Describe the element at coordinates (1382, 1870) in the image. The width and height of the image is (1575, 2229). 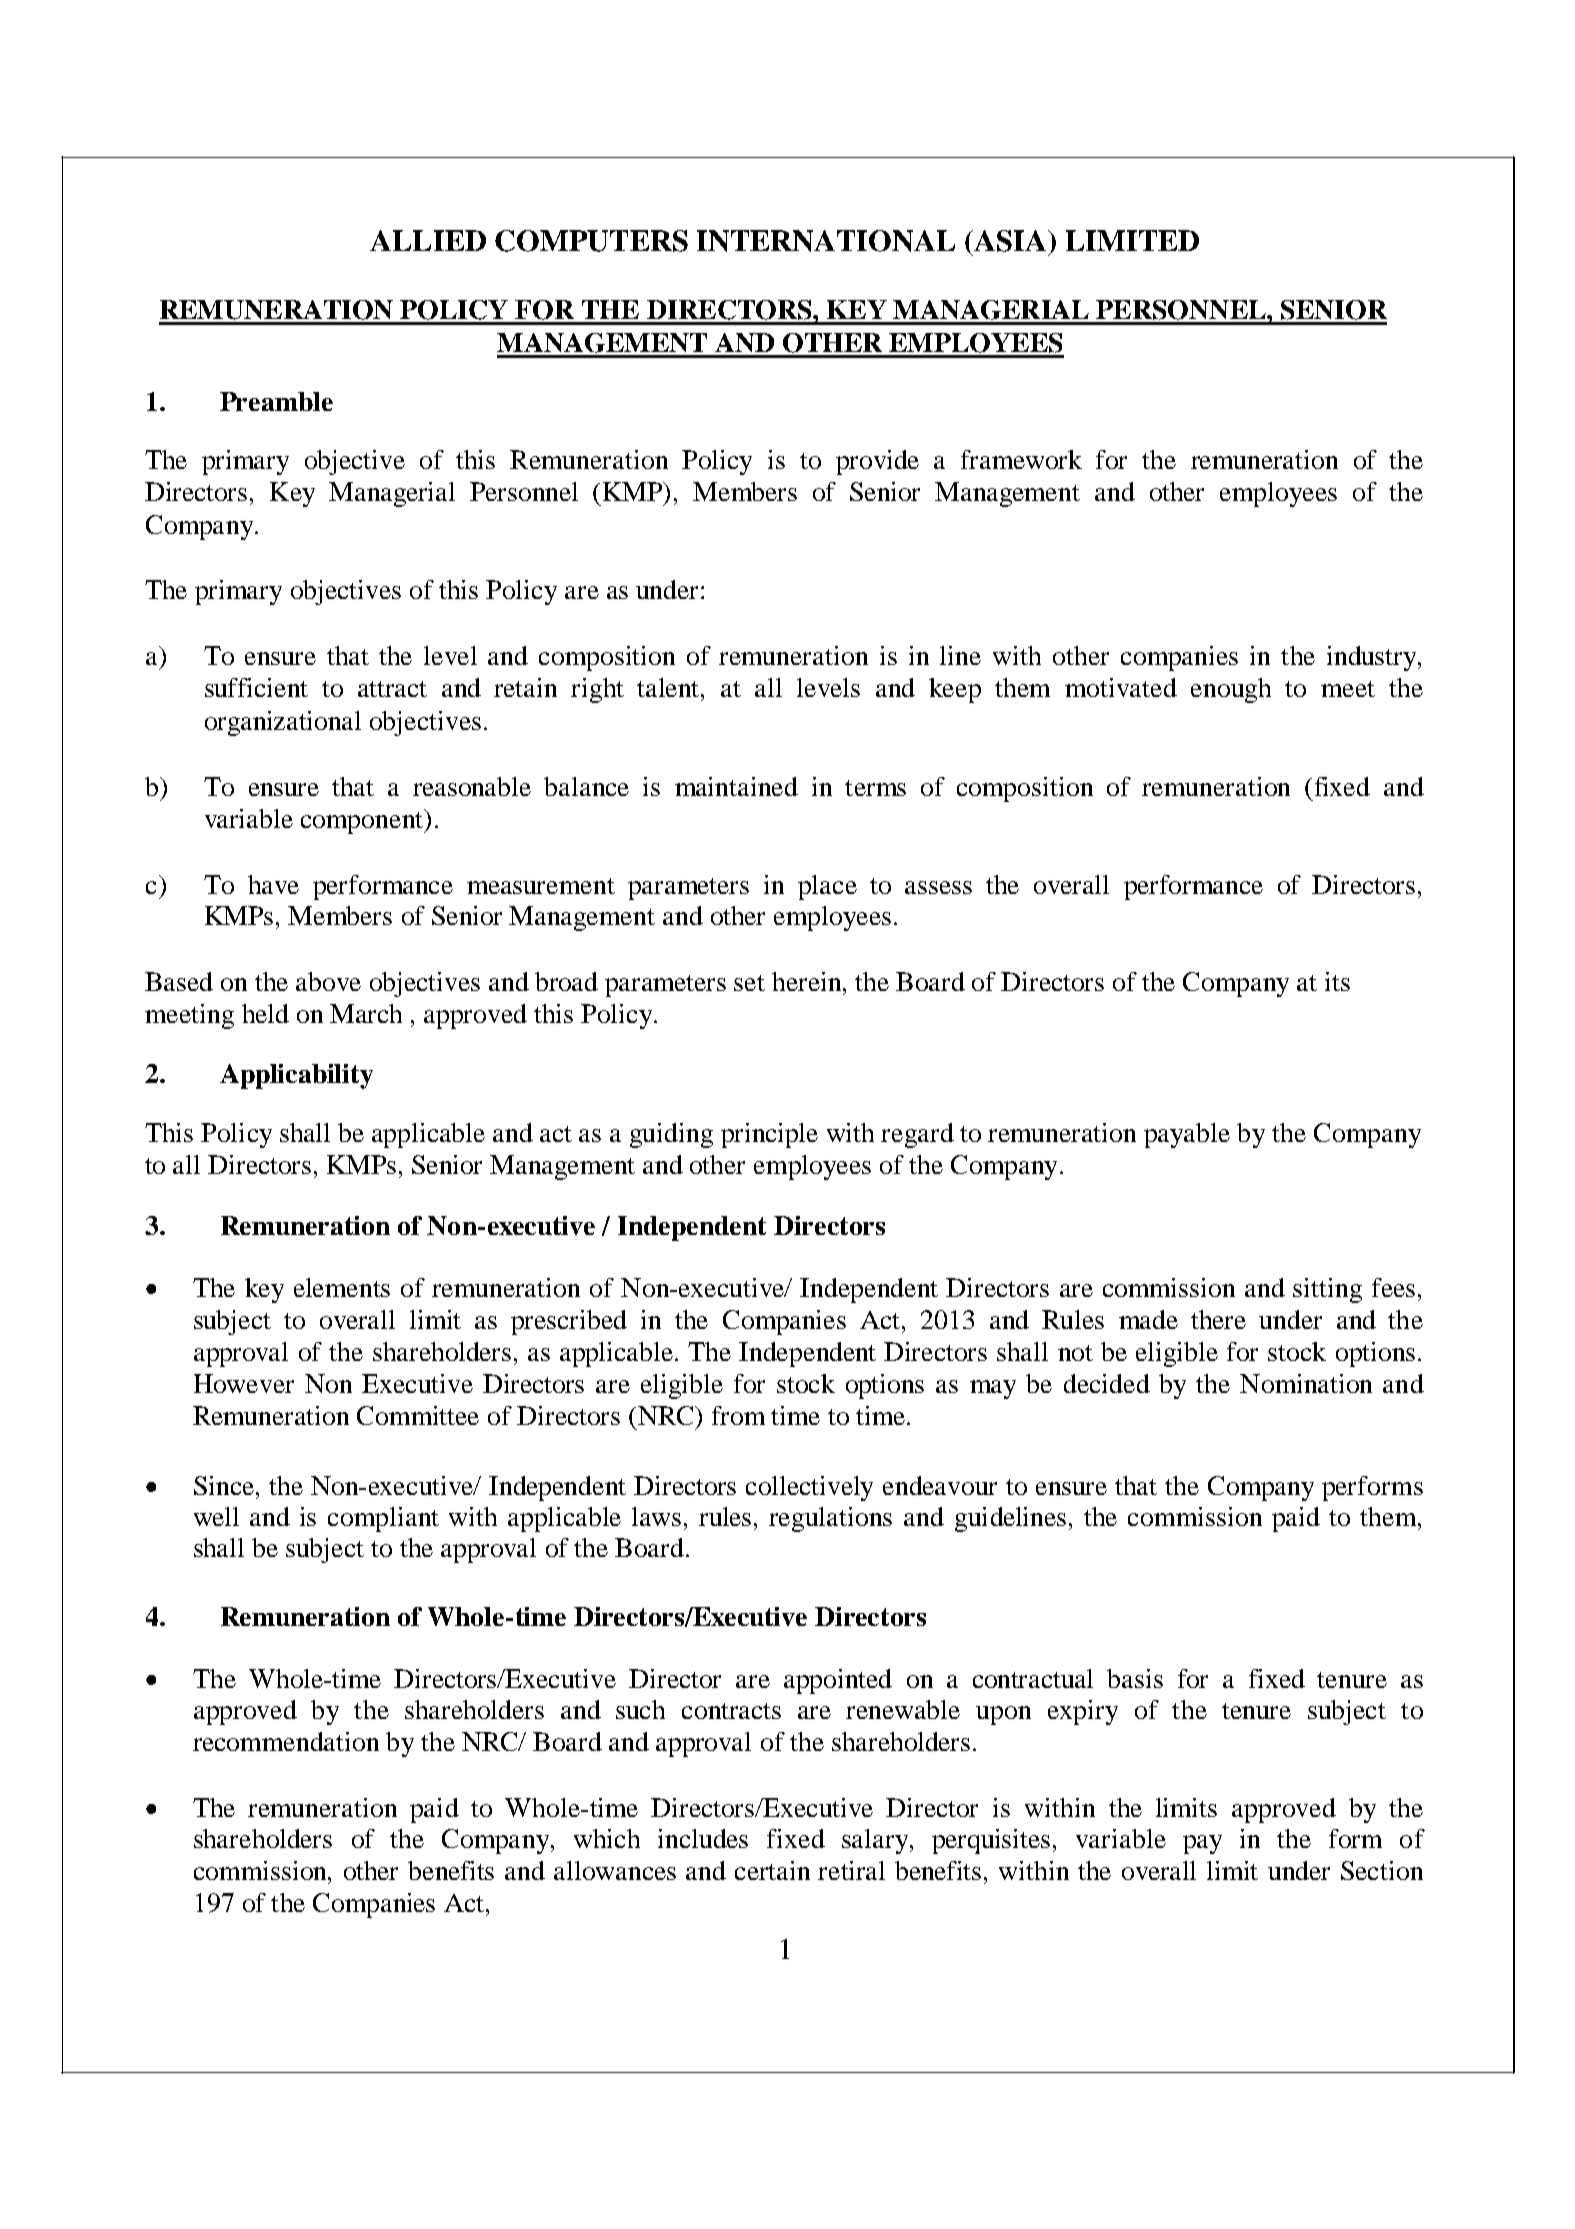
I see `Section` at that location.
